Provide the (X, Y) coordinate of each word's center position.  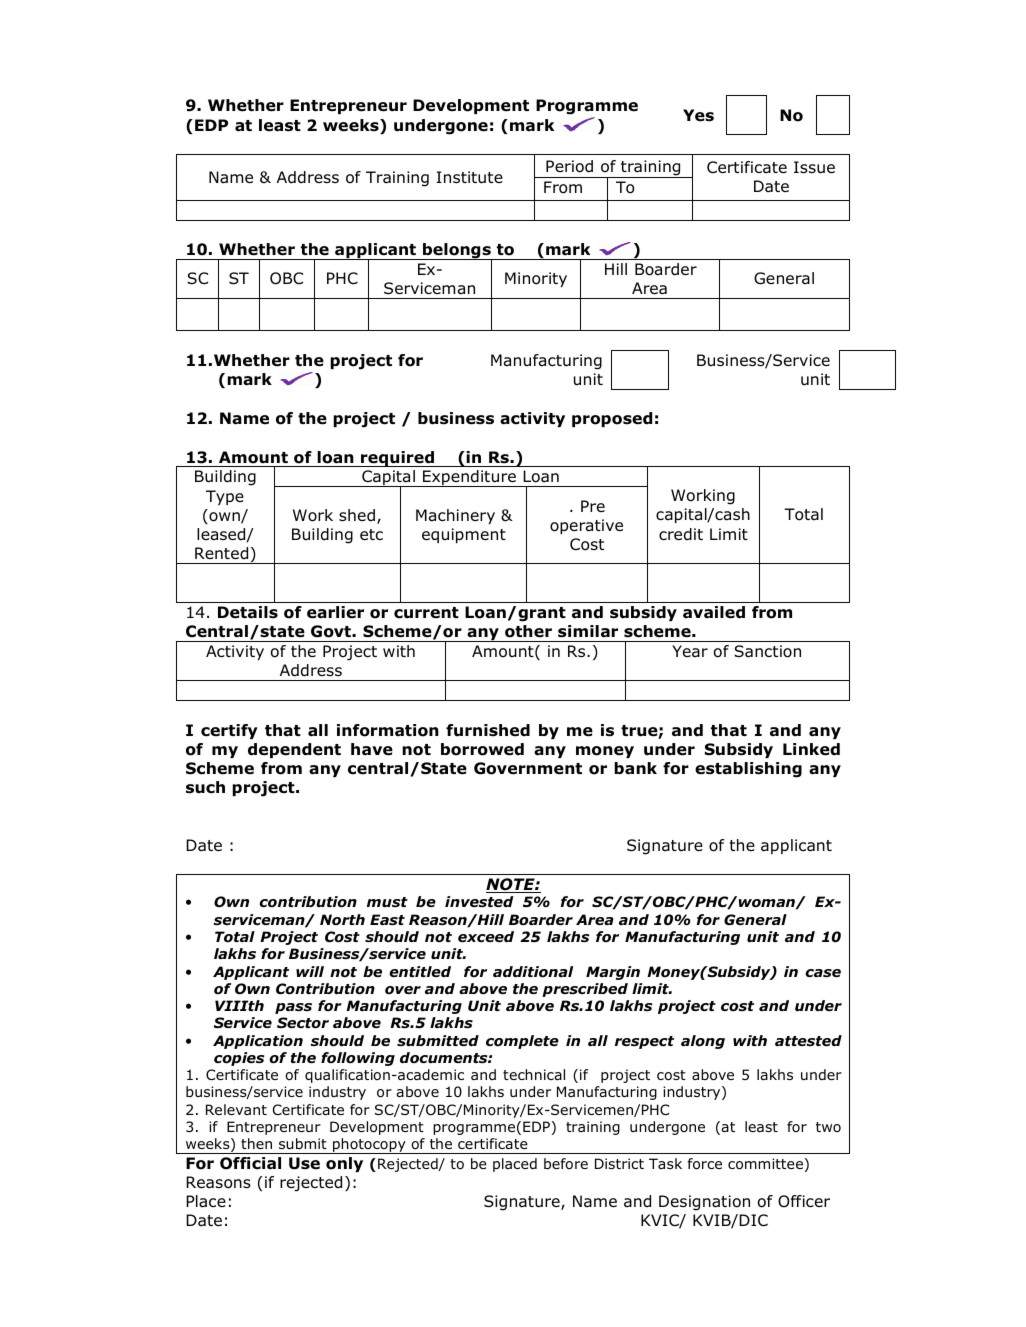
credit (681, 534)
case (823, 973)
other (528, 631)
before (566, 1164)
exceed (486, 936)
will (310, 971)
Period (569, 166)
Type (225, 497)
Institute (470, 177)
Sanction (767, 651)
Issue (814, 167)
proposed (612, 419)
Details (248, 612)
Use (304, 1163)
